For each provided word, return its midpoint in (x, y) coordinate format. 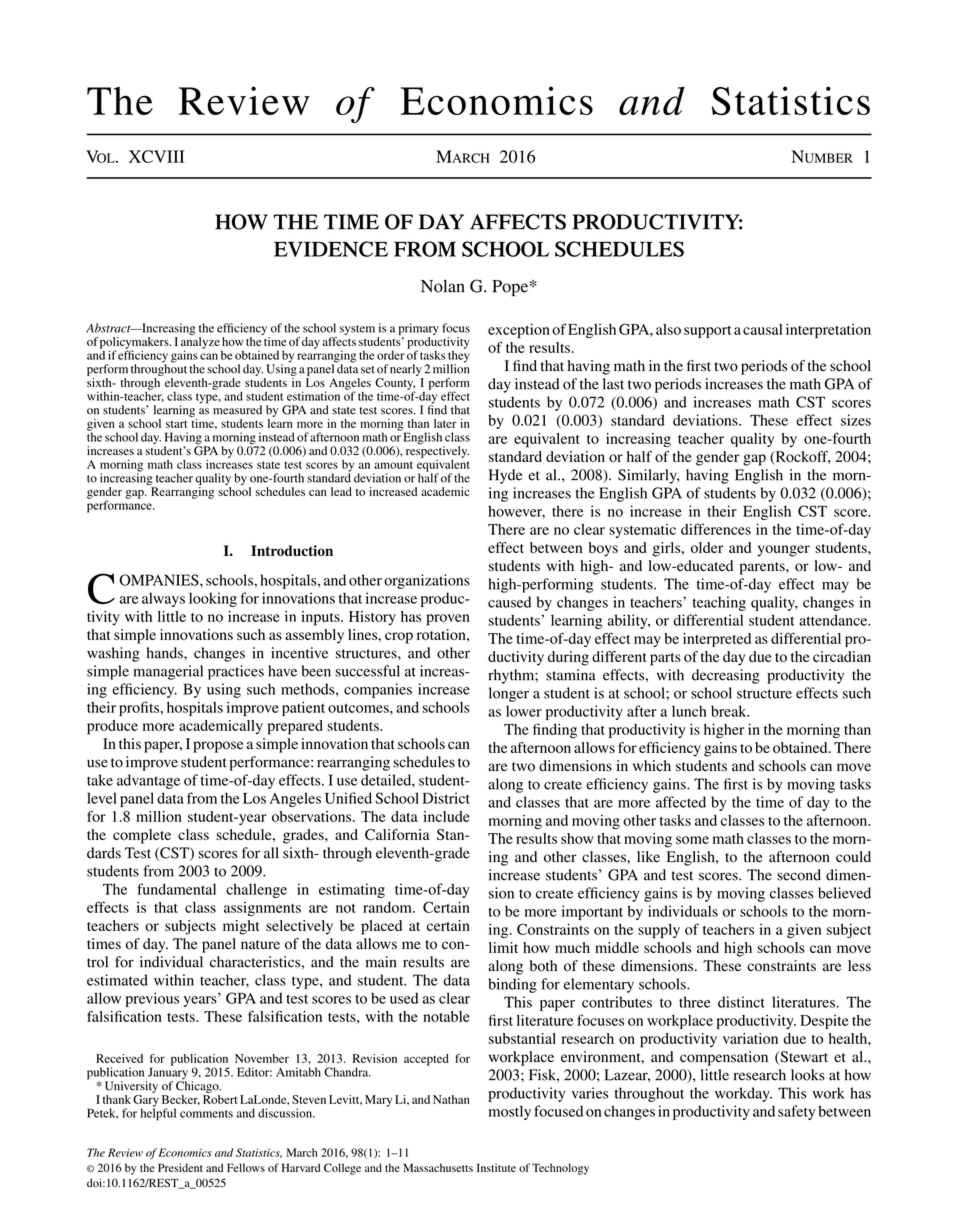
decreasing (726, 676)
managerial (168, 672)
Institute (496, 1167)
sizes (856, 420)
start (176, 424)
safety (796, 1112)
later (445, 423)
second (799, 875)
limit (503, 947)
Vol (101, 156)
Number (822, 156)
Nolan (443, 286)
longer (509, 694)
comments (206, 1114)
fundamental (176, 889)
